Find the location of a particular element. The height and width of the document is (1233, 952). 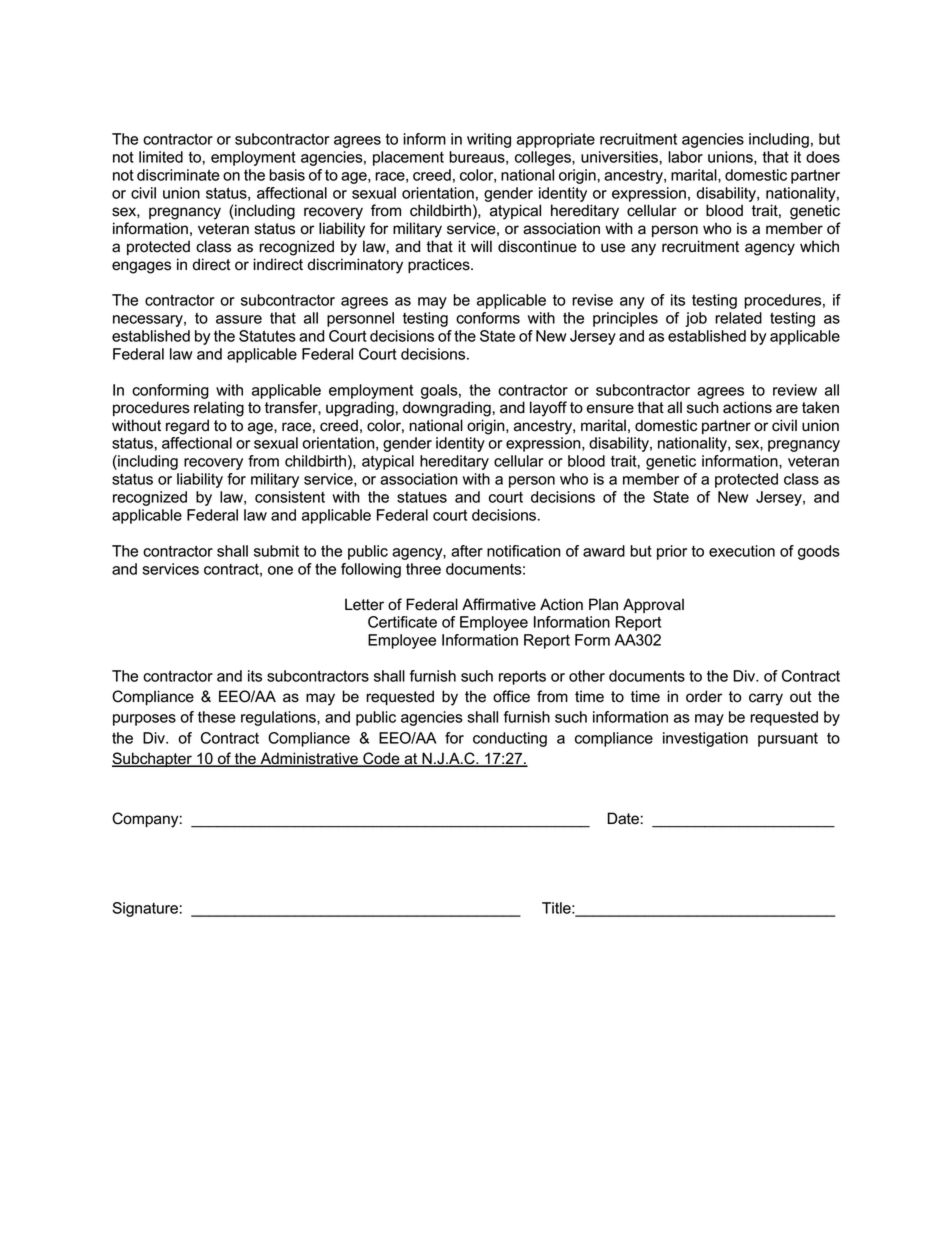

are is located at coordinates (787, 409).
